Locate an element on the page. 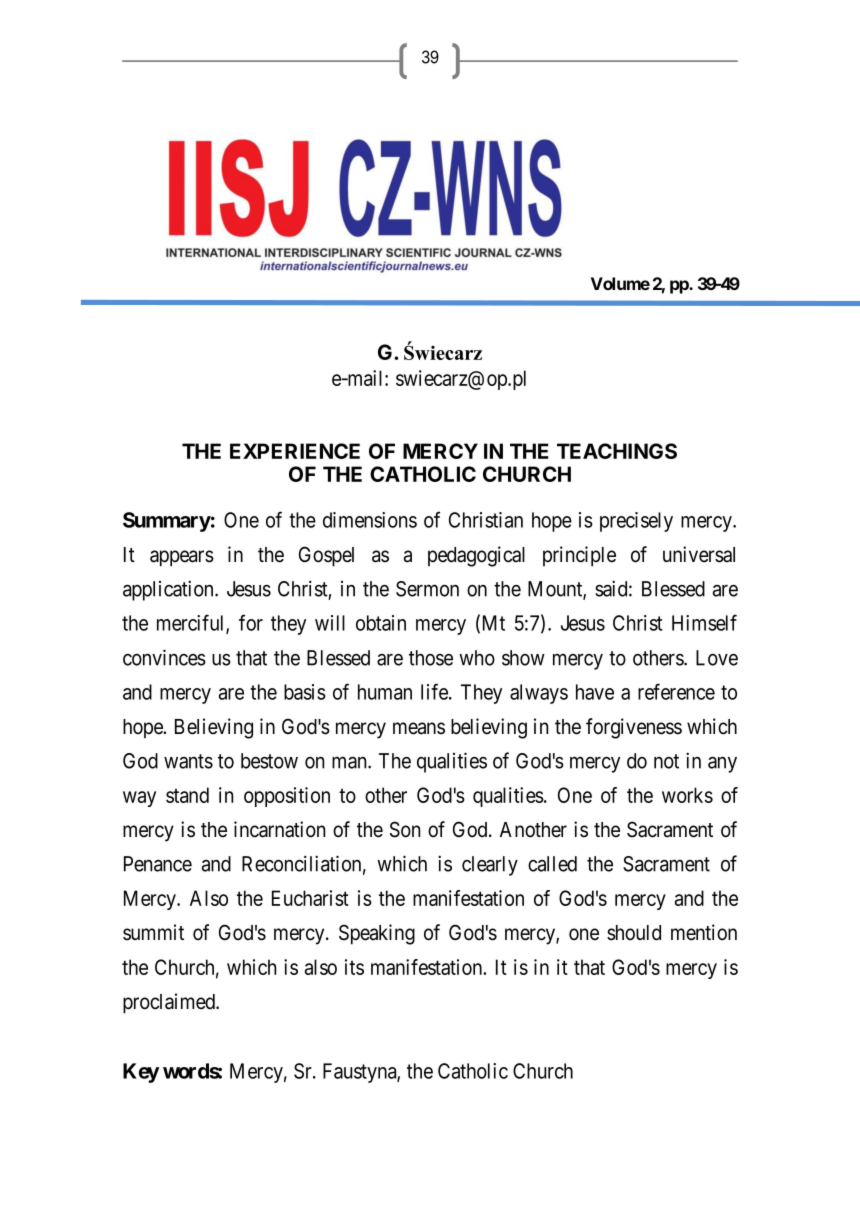 The image size is (860, 1222). TEACHINGS is located at coordinates (617, 451).
